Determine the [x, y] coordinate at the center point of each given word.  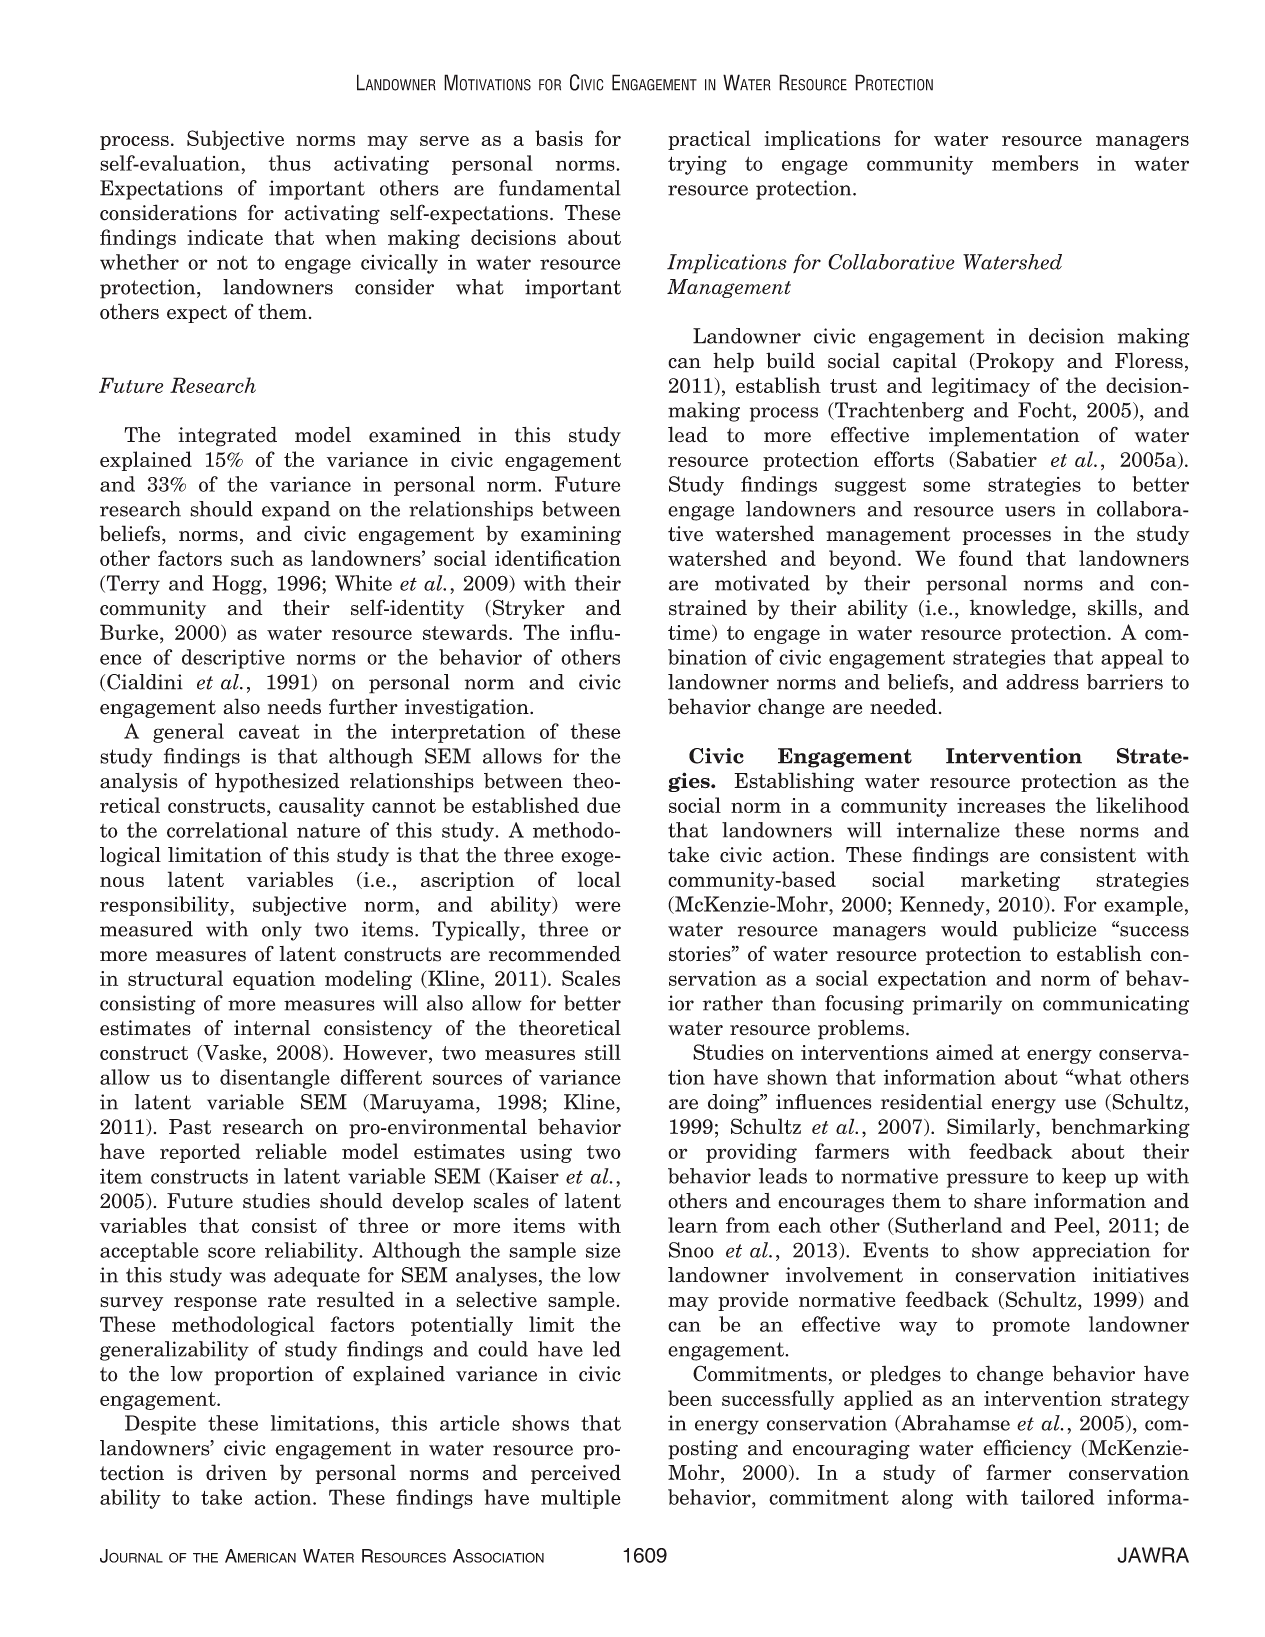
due [604, 805]
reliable [291, 1151]
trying [697, 165]
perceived [576, 1474]
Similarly [992, 1128]
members [1035, 163]
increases [1001, 805]
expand [296, 511]
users [1030, 511]
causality [322, 807]
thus [290, 163]
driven [236, 1472]
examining [571, 535]
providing [751, 1153]
